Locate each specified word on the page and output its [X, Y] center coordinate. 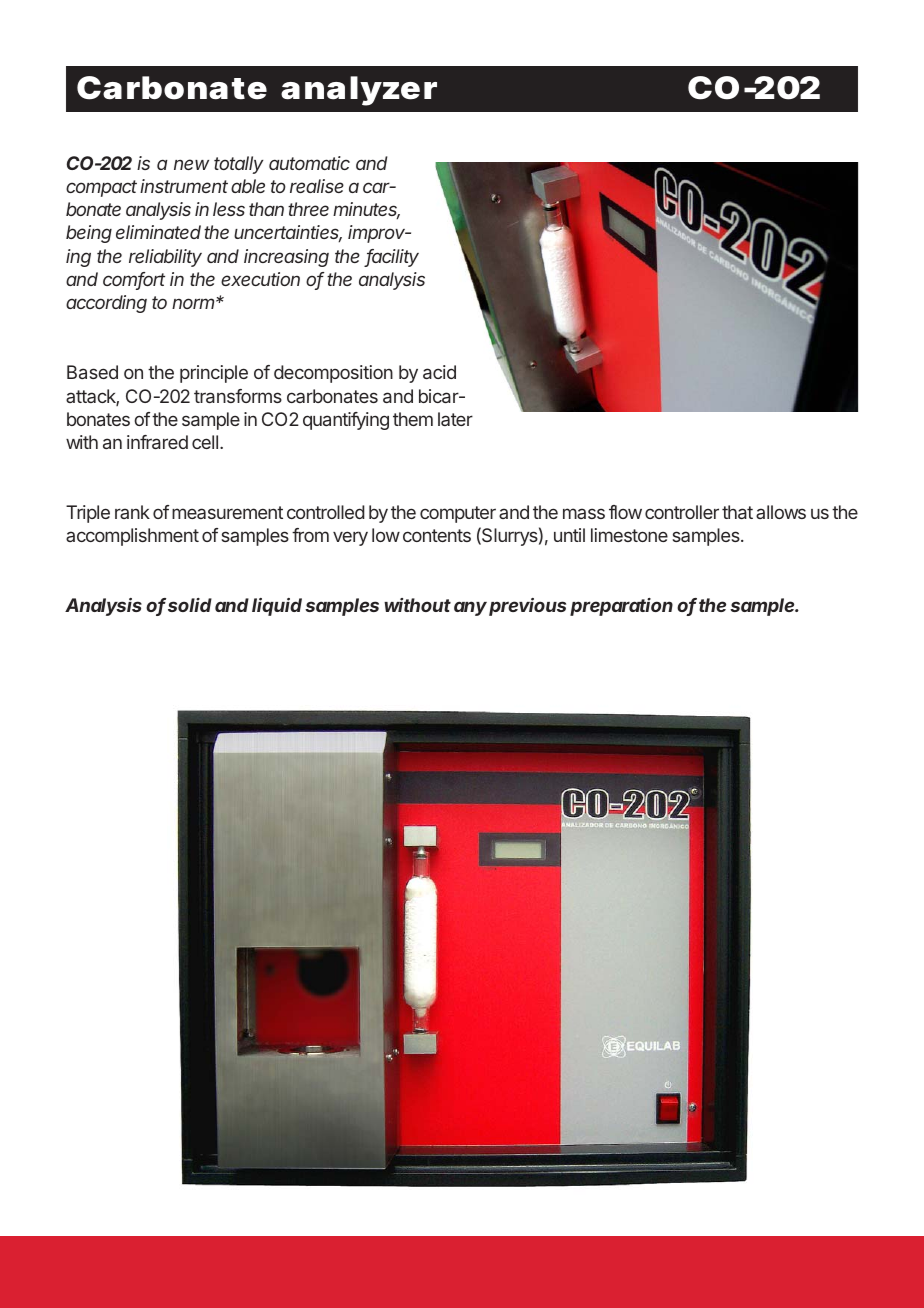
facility [392, 258]
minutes [366, 210]
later [455, 419]
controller [682, 512]
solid [190, 605]
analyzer [358, 91]
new [191, 164]
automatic [309, 163]
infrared [157, 442]
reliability [165, 258]
